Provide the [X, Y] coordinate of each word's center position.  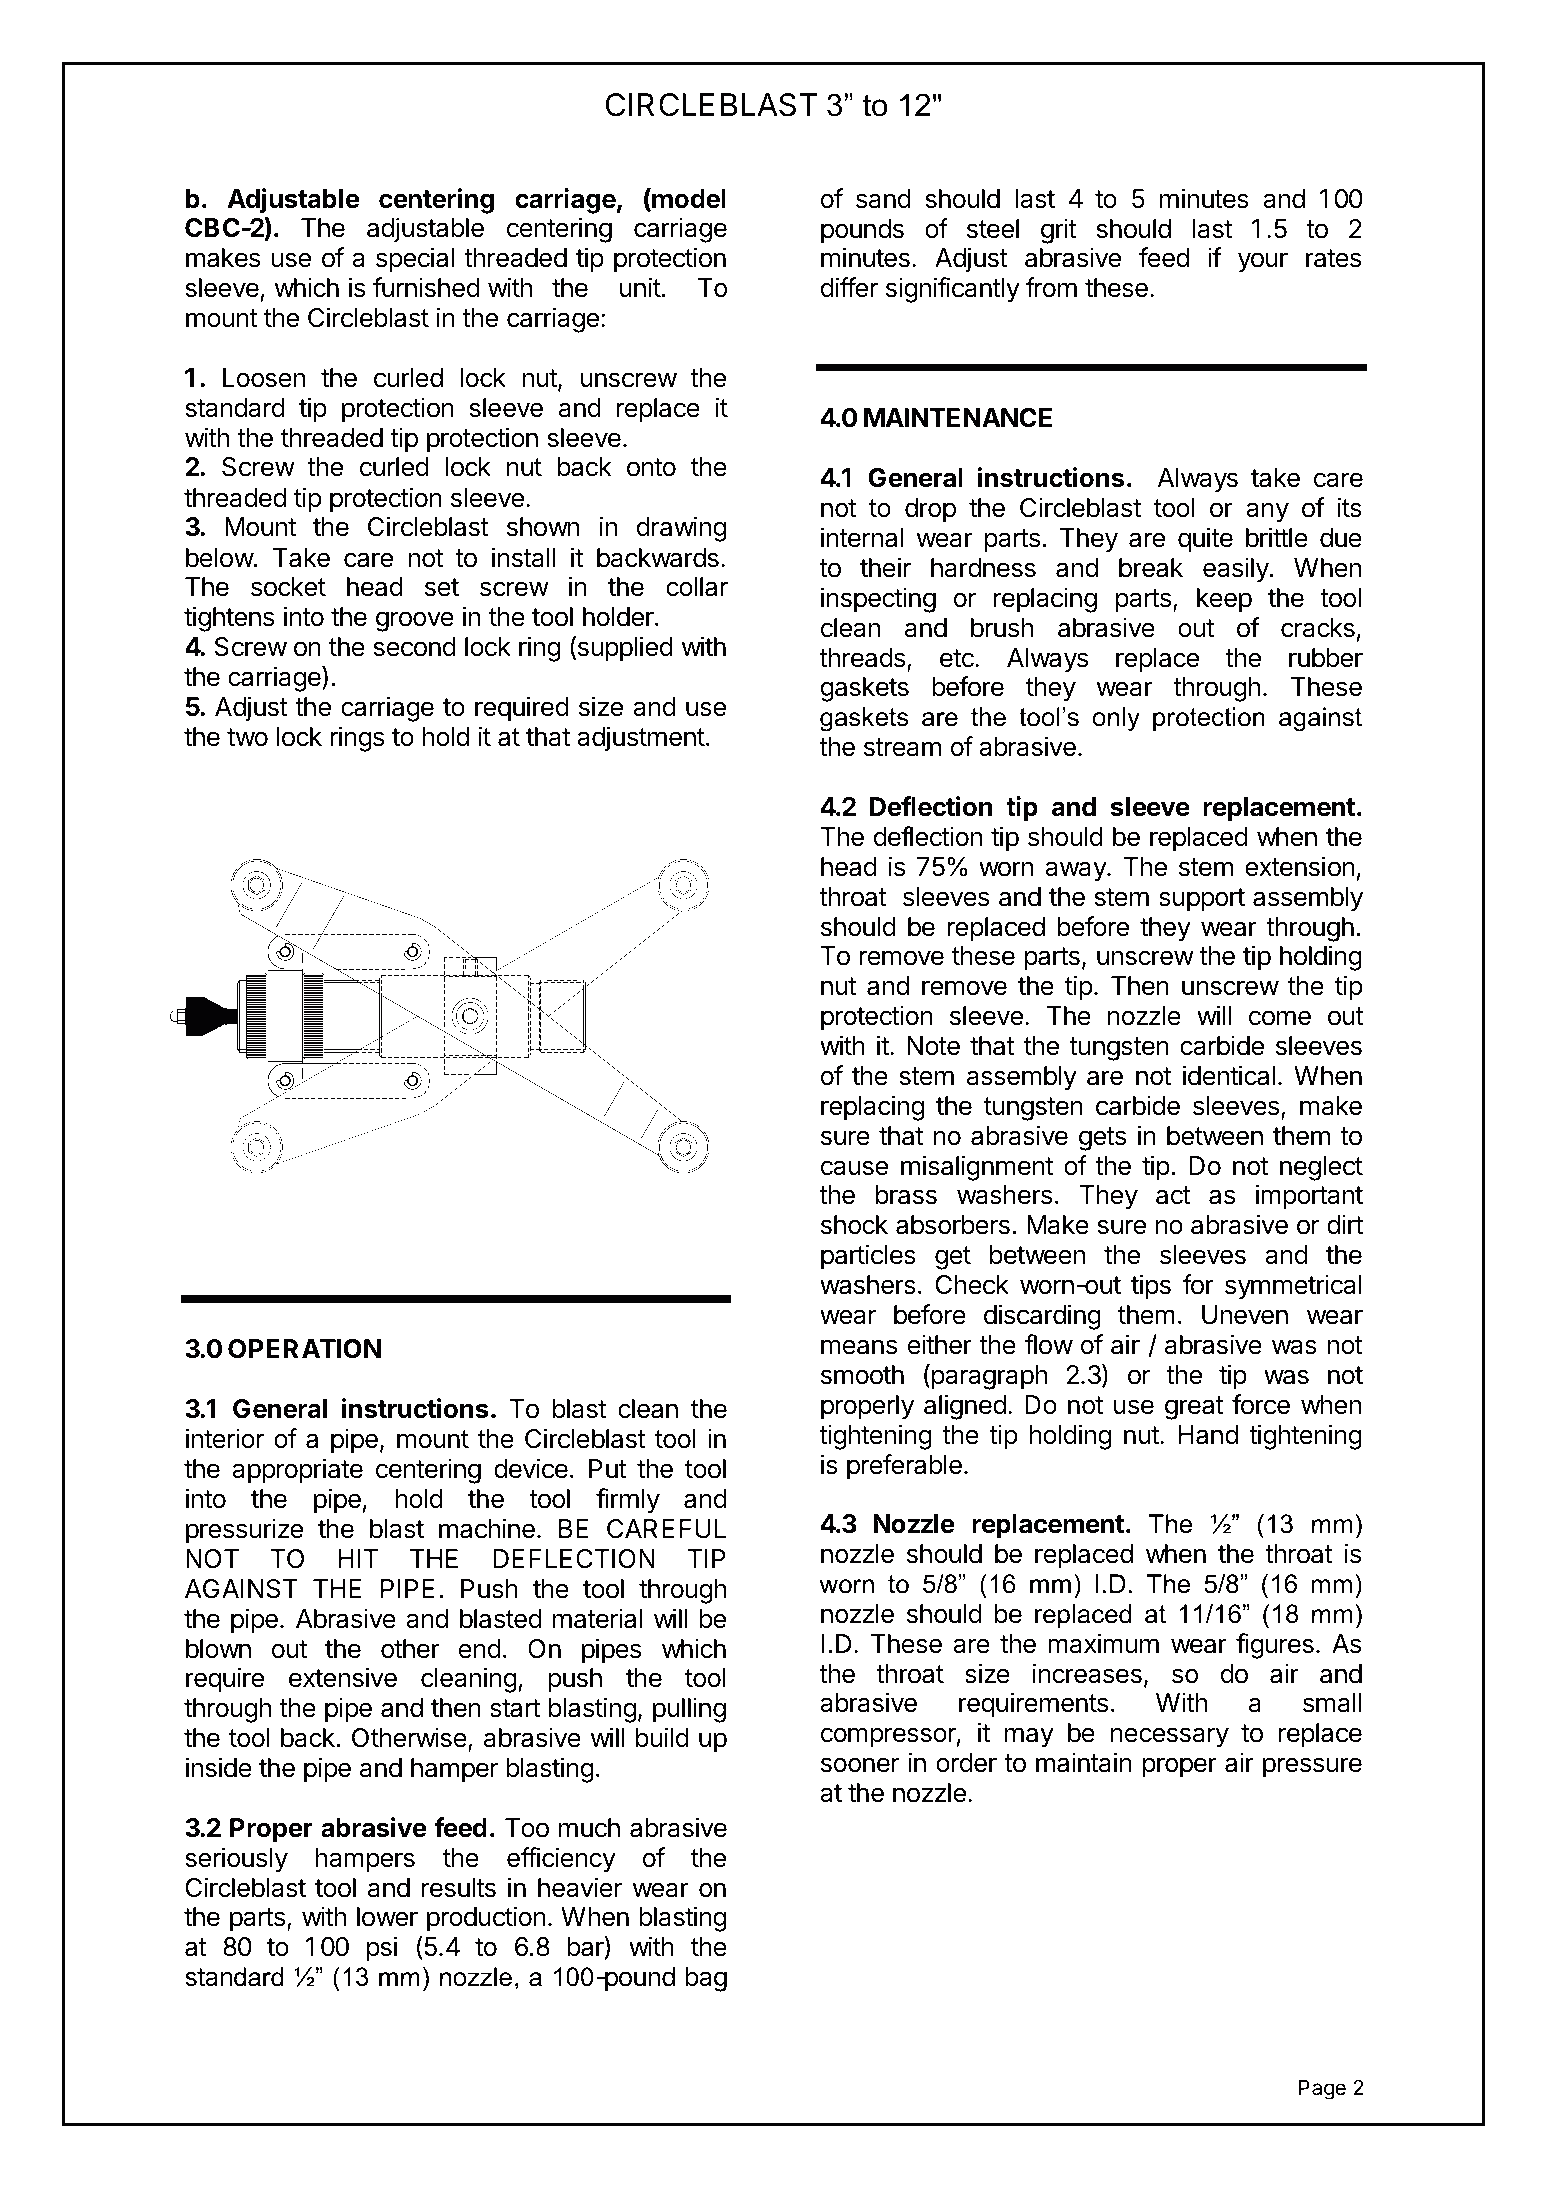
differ [849, 287]
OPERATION [304, 1349]
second [415, 647]
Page [1322, 2089]
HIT [358, 1558]
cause [854, 1168]
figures [1275, 1646]
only [1116, 719]
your [1263, 262]
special [415, 260]
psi [382, 1949]
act [1173, 1195]
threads [862, 658]
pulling [689, 1710]
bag [706, 1979]
